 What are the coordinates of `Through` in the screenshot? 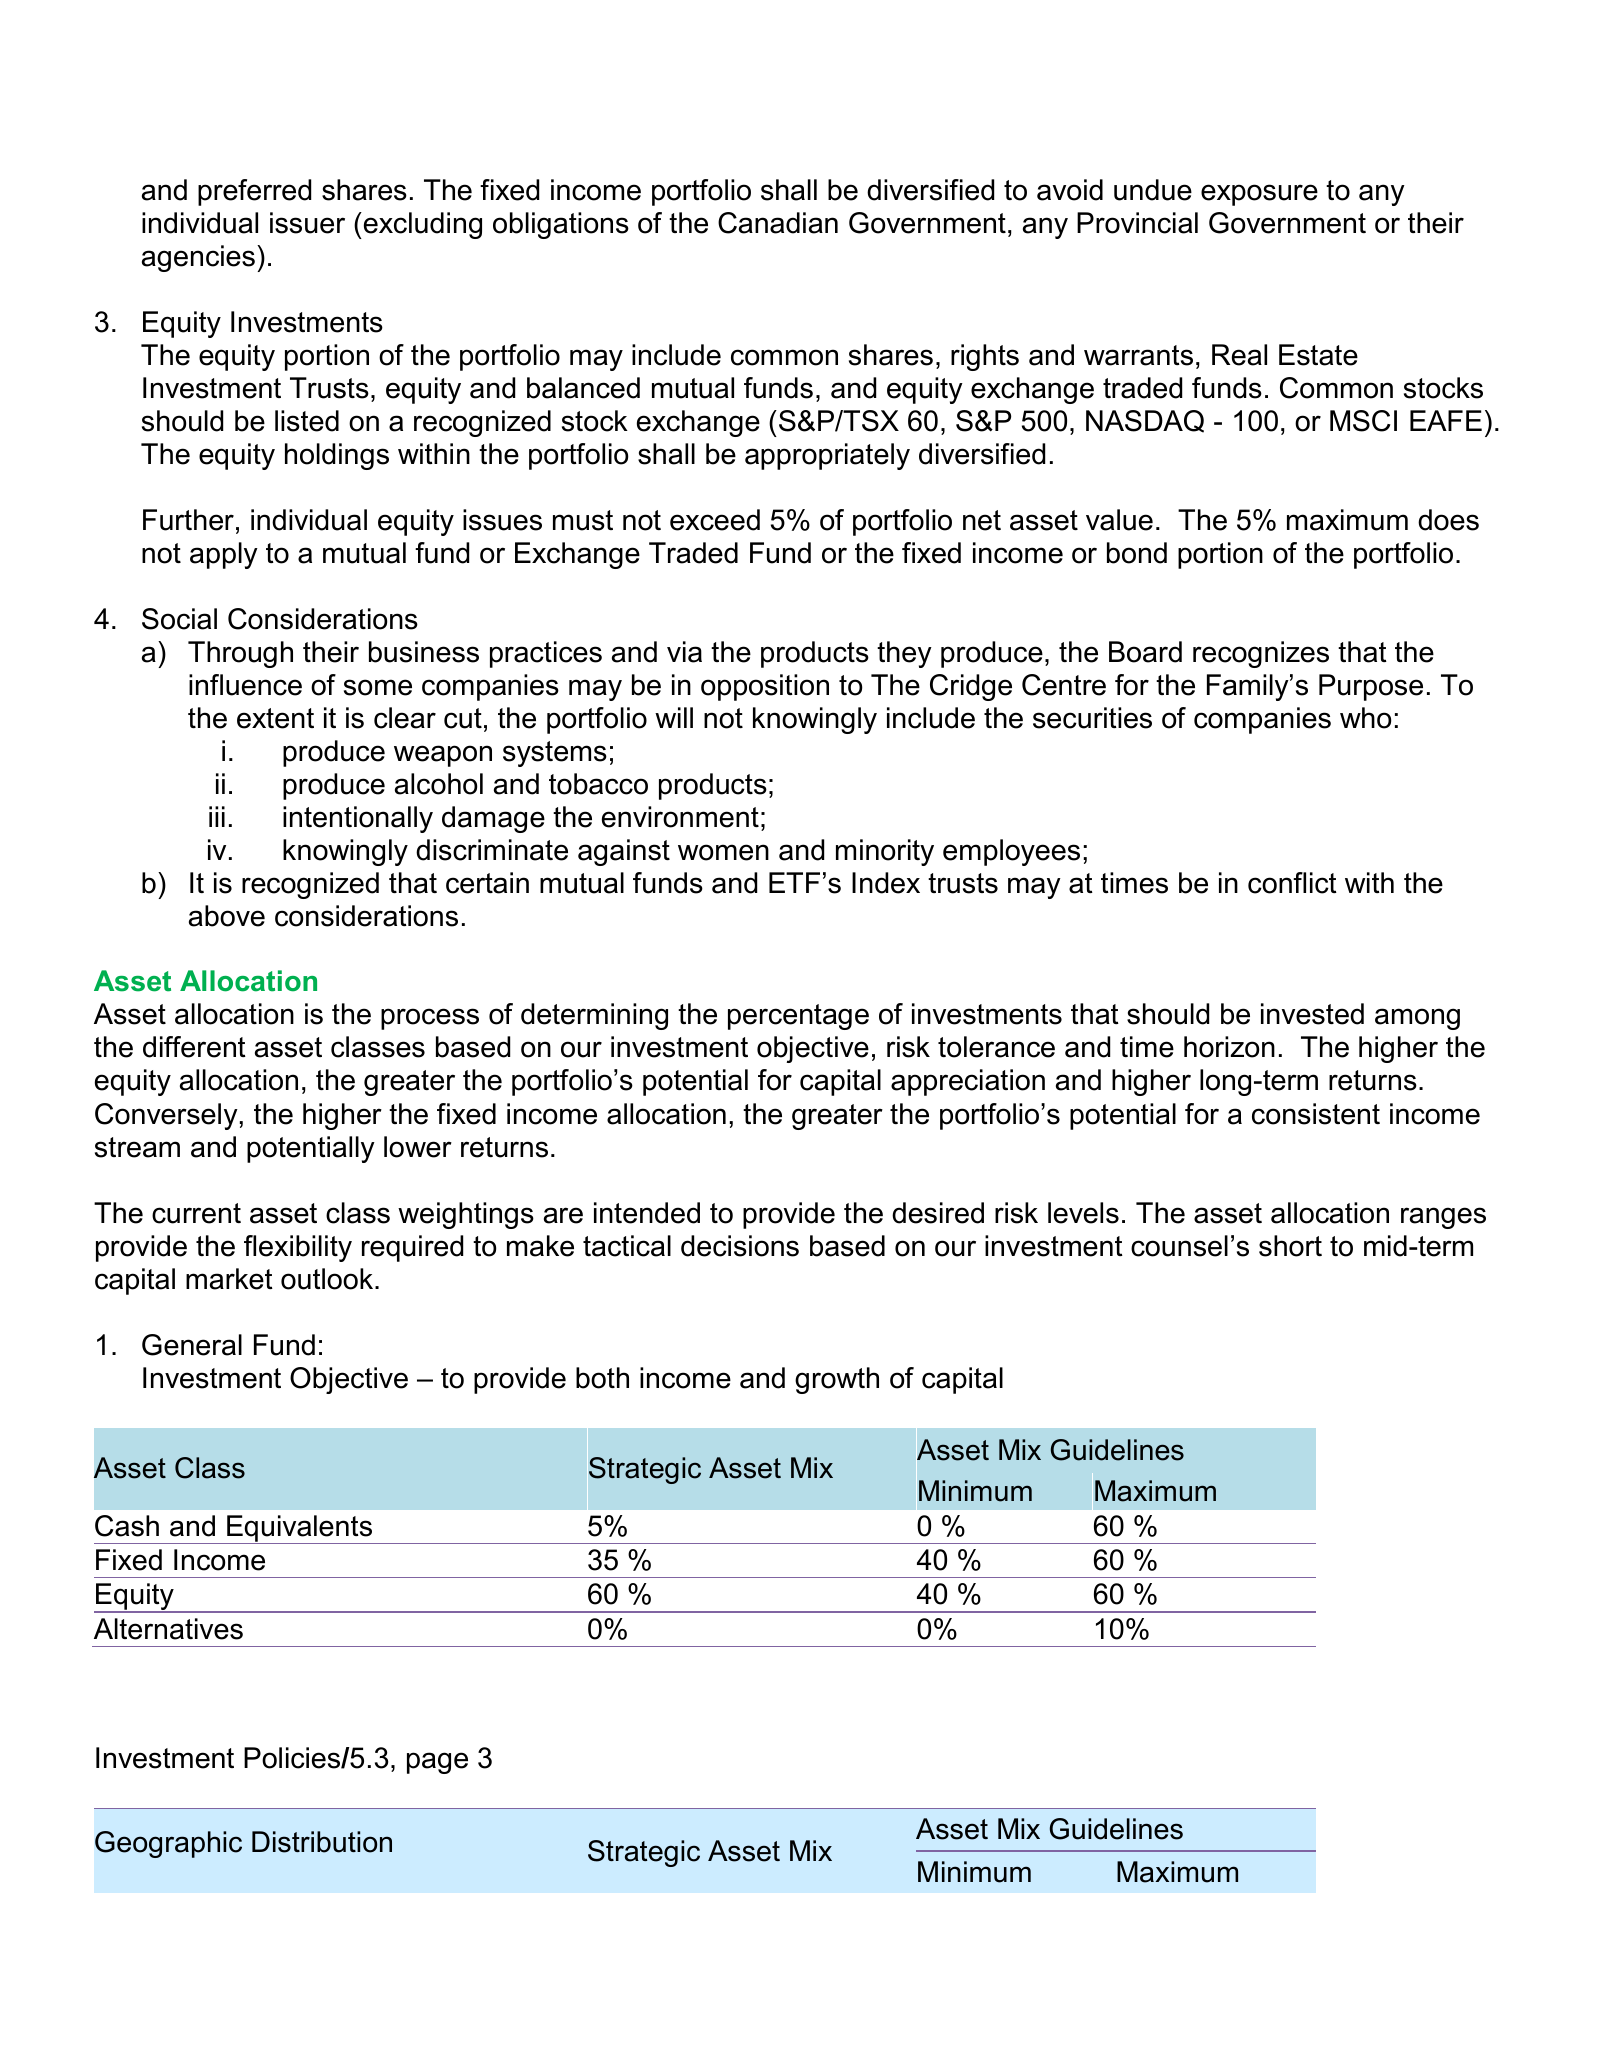 It's located at (240, 654).
